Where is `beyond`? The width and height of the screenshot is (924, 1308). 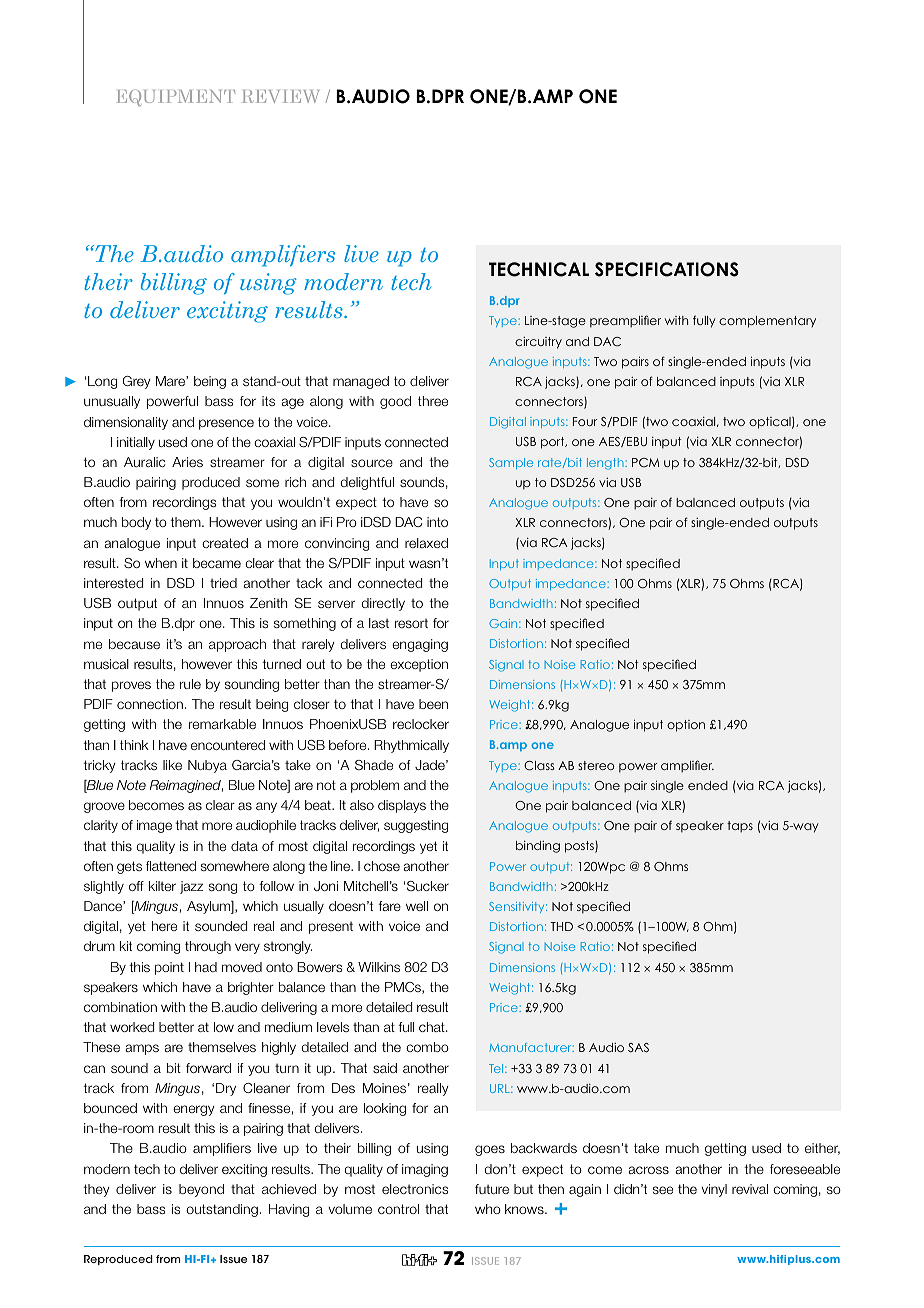
beyond is located at coordinates (201, 1190).
